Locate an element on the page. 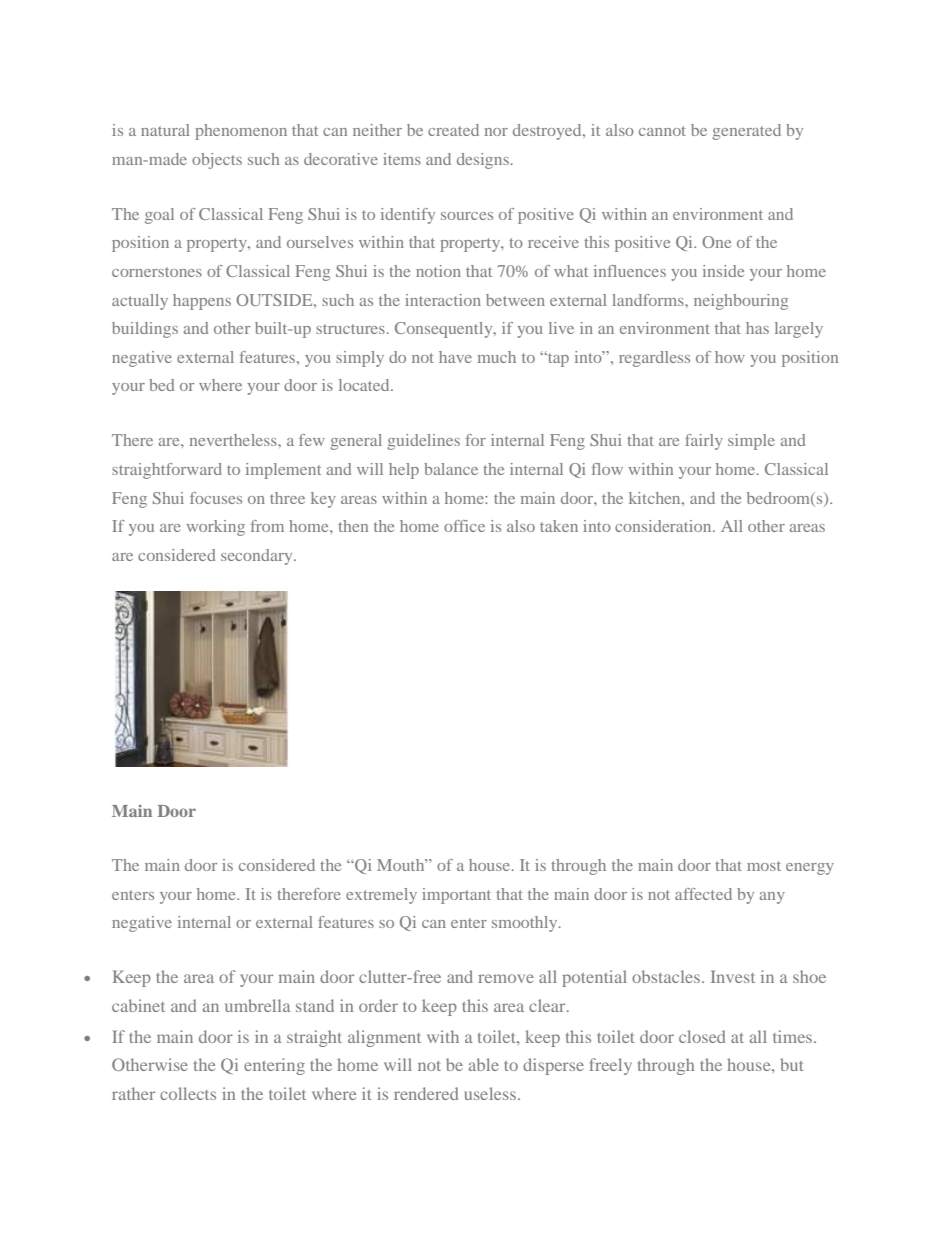 This image has width=952, height=1233. secondary is located at coordinates (258, 557).
